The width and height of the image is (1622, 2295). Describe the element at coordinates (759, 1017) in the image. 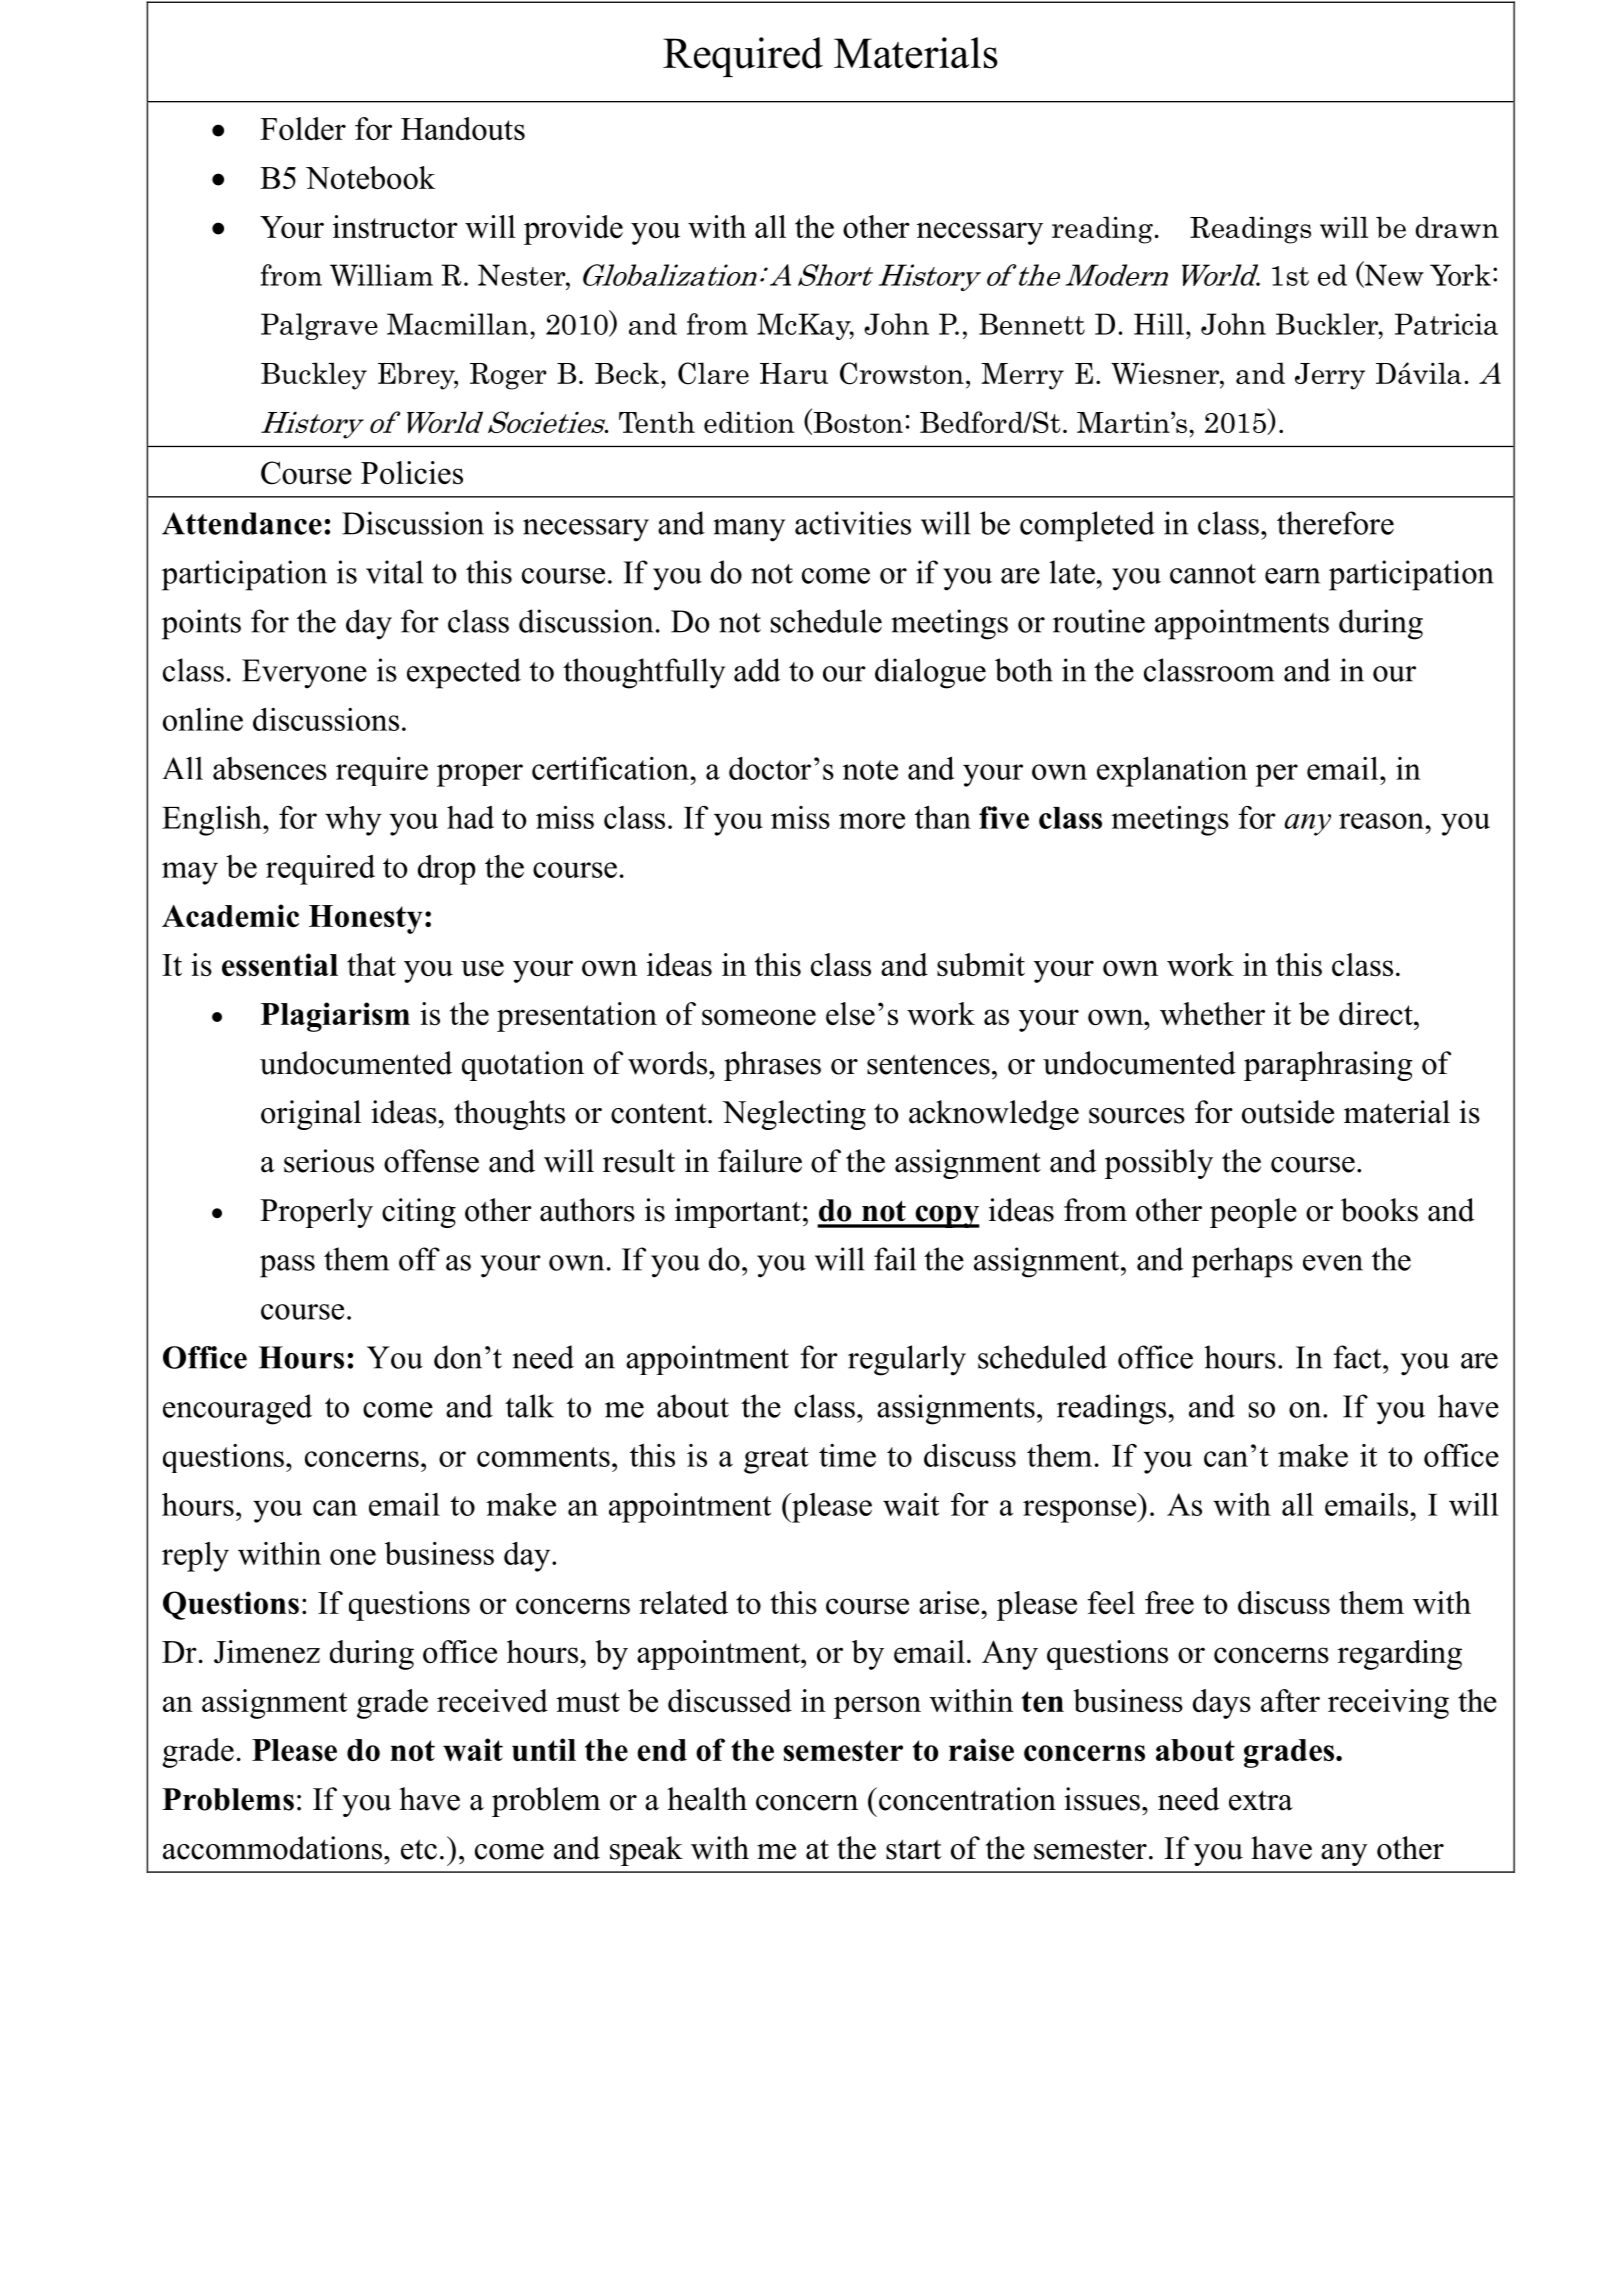

I see `someone` at that location.
